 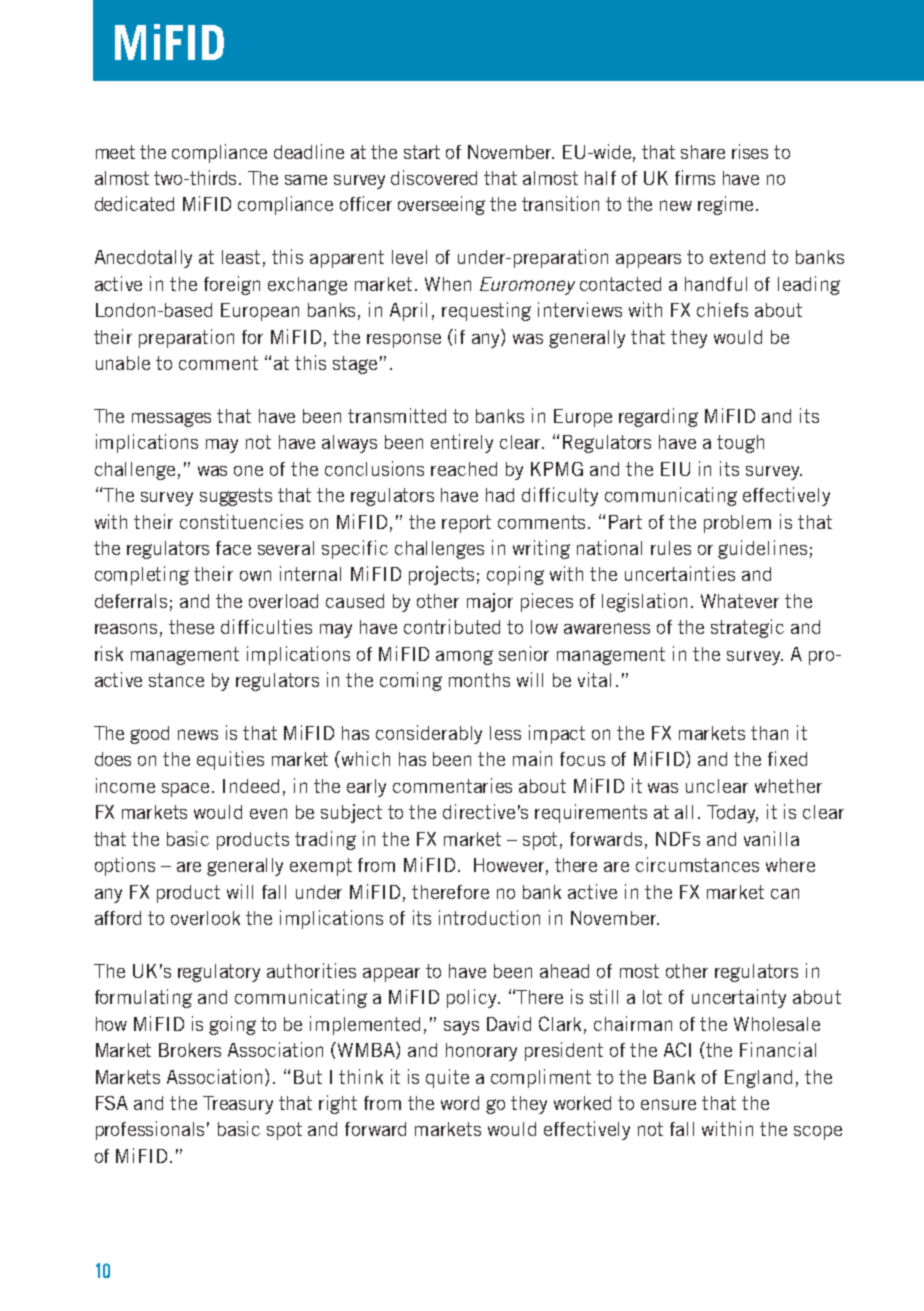 What do you see at coordinates (785, 893) in the screenshot?
I see `can` at bounding box center [785, 893].
